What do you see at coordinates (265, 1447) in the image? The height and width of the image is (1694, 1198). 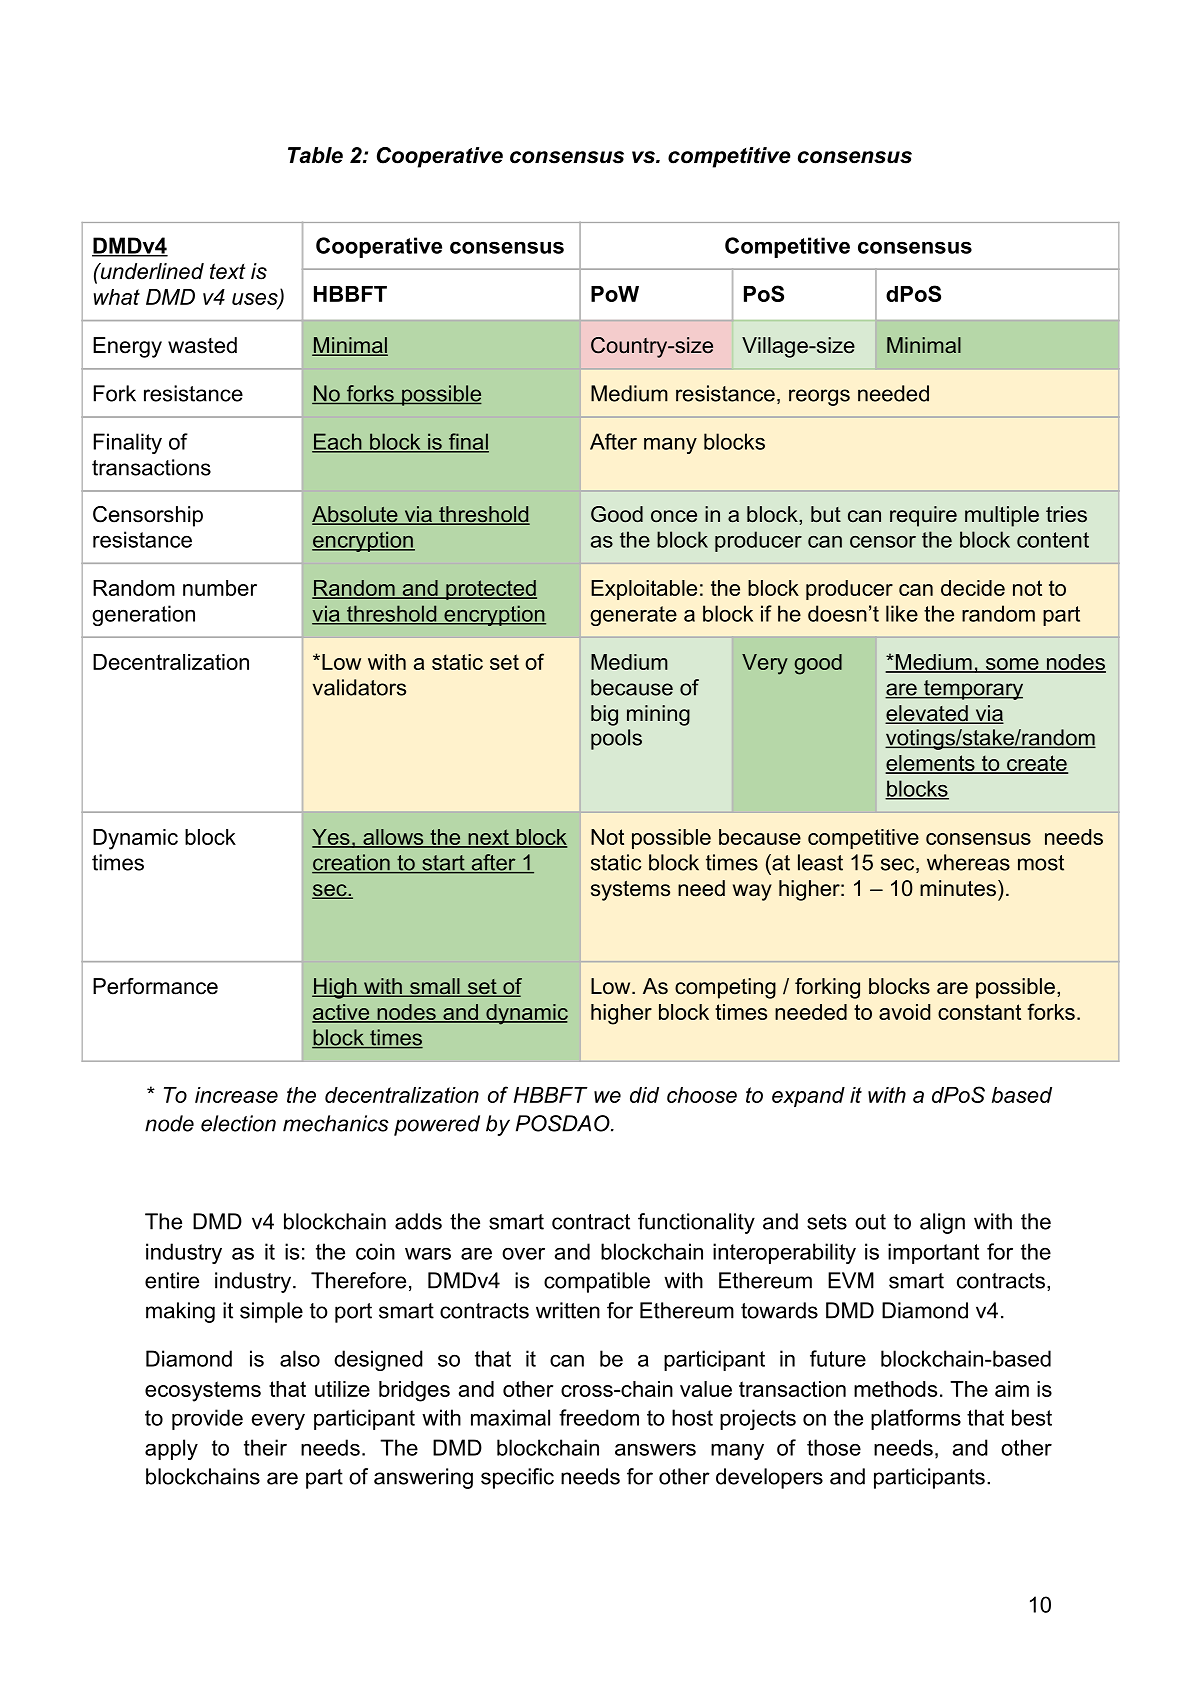 I see `their` at bounding box center [265, 1447].
